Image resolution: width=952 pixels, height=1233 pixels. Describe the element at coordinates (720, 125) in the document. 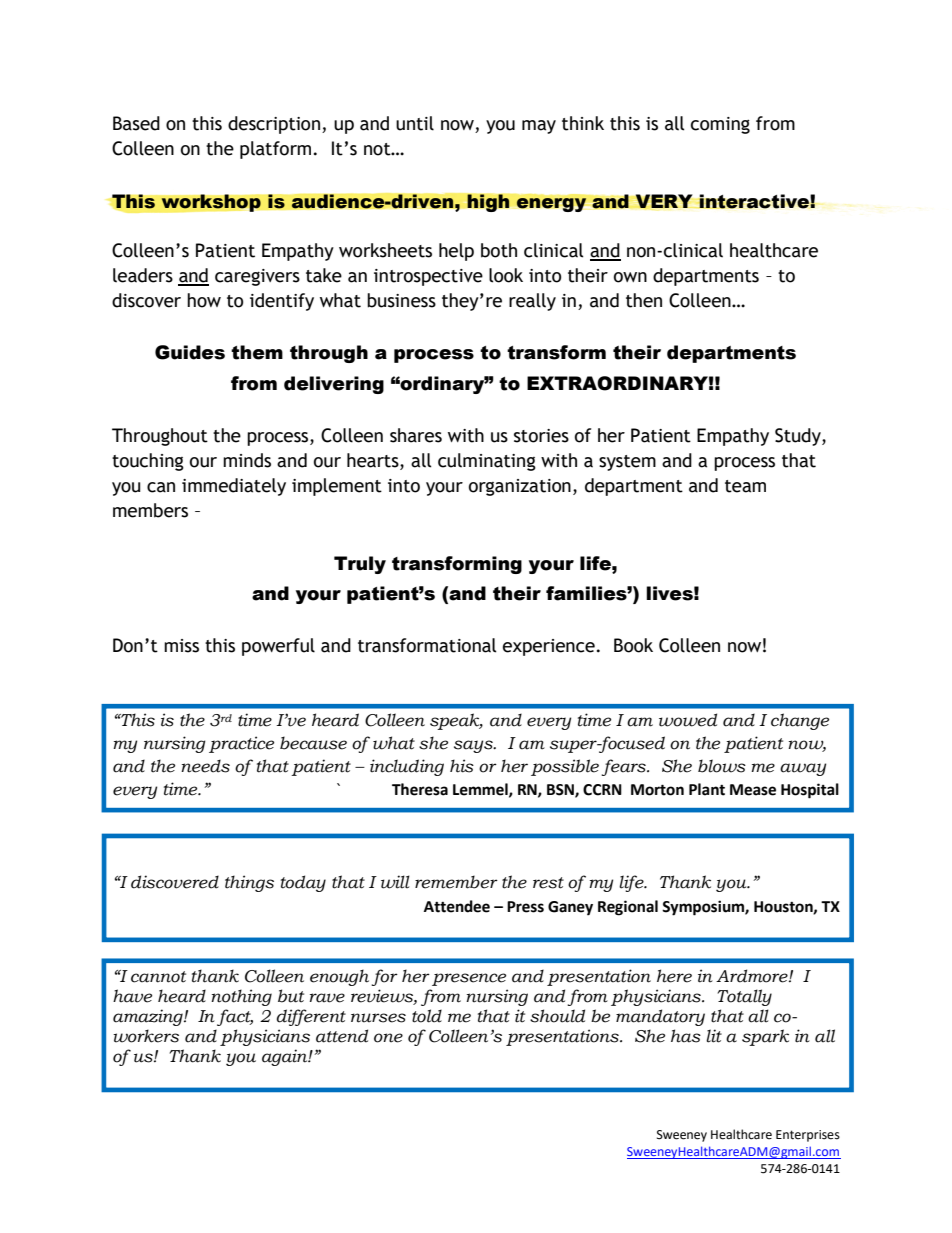

I see `coming` at that location.
